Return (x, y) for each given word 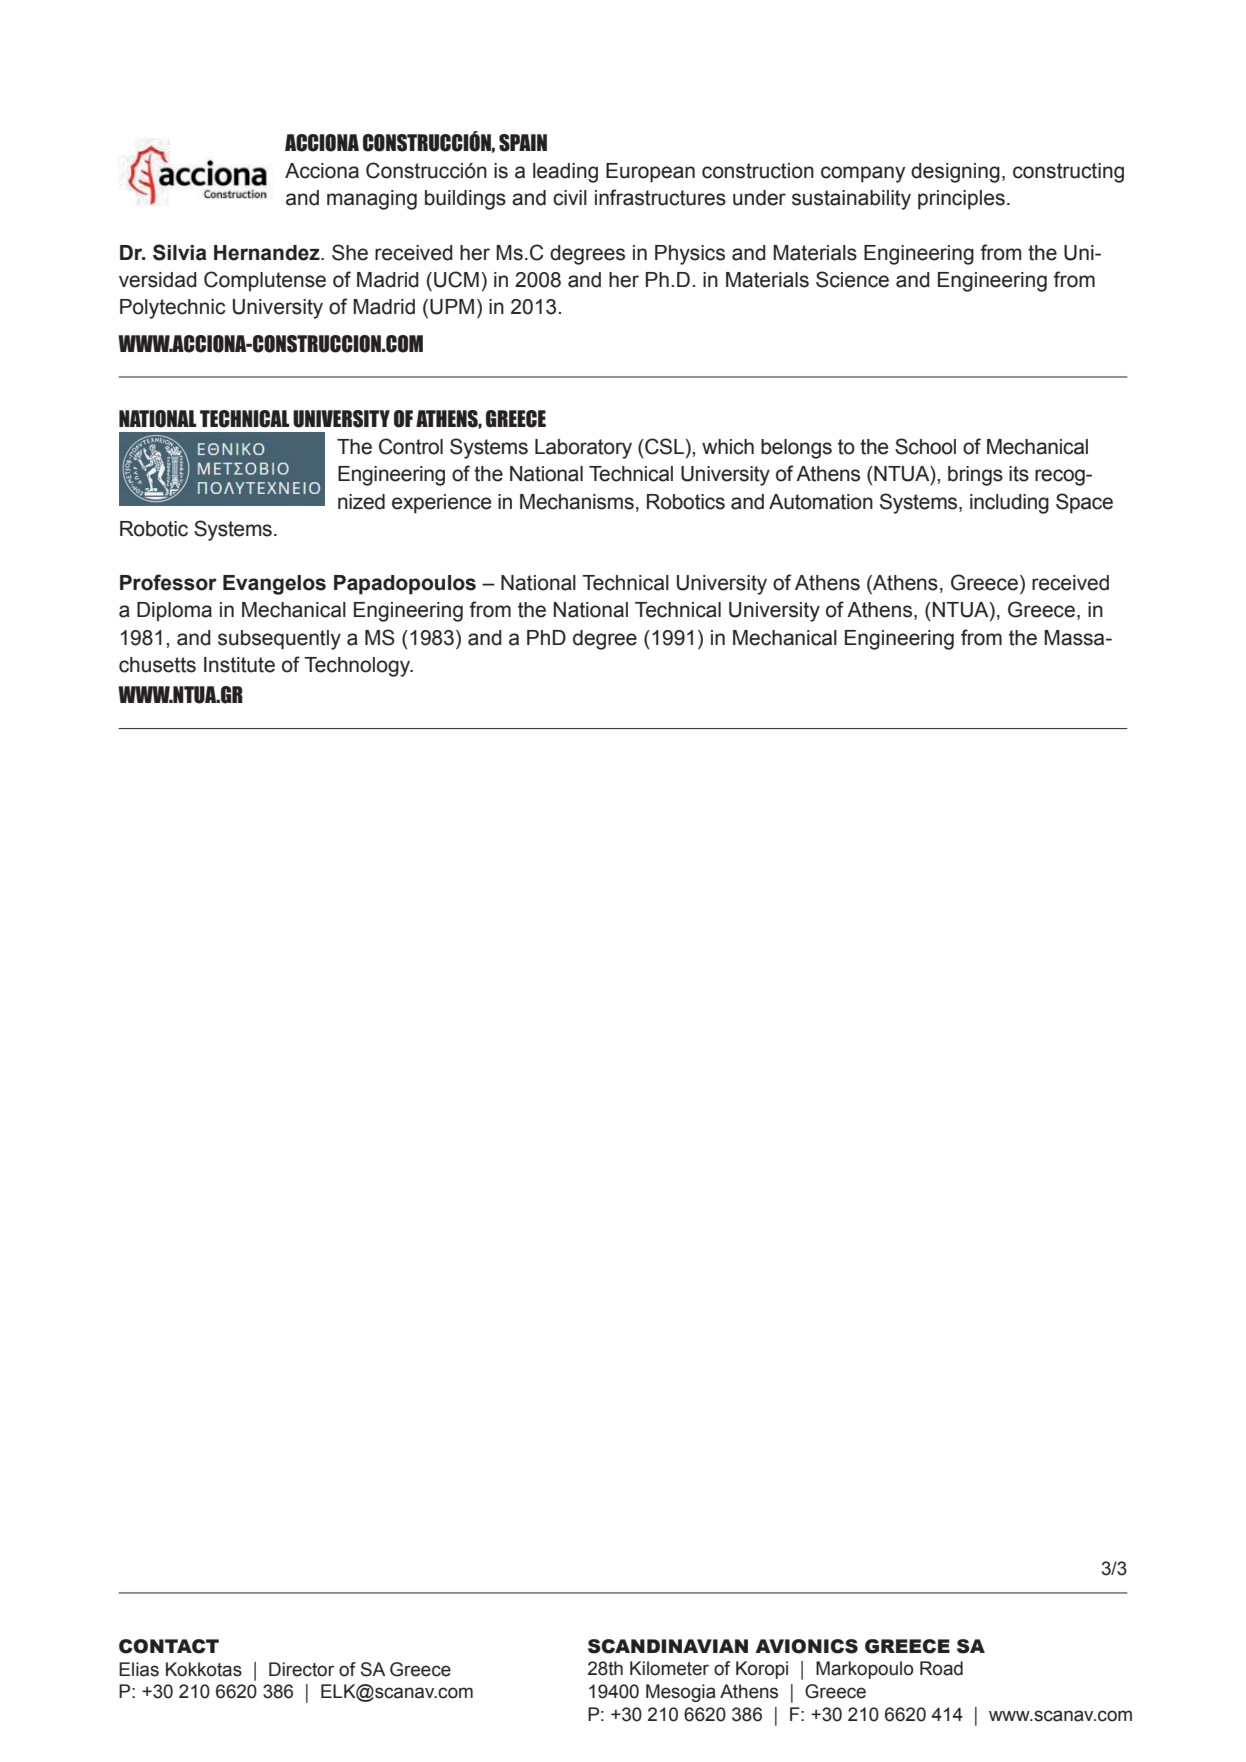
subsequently (279, 640)
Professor (168, 582)
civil (570, 198)
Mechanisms (577, 502)
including (1009, 504)
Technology (358, 667)
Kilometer (669, 1668)
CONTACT (169, 1646)
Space (1084, 503)
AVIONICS (806, 1646)
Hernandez (268, 253)
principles (961, 200)
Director (301, 1669)
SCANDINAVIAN (668, 1646)
